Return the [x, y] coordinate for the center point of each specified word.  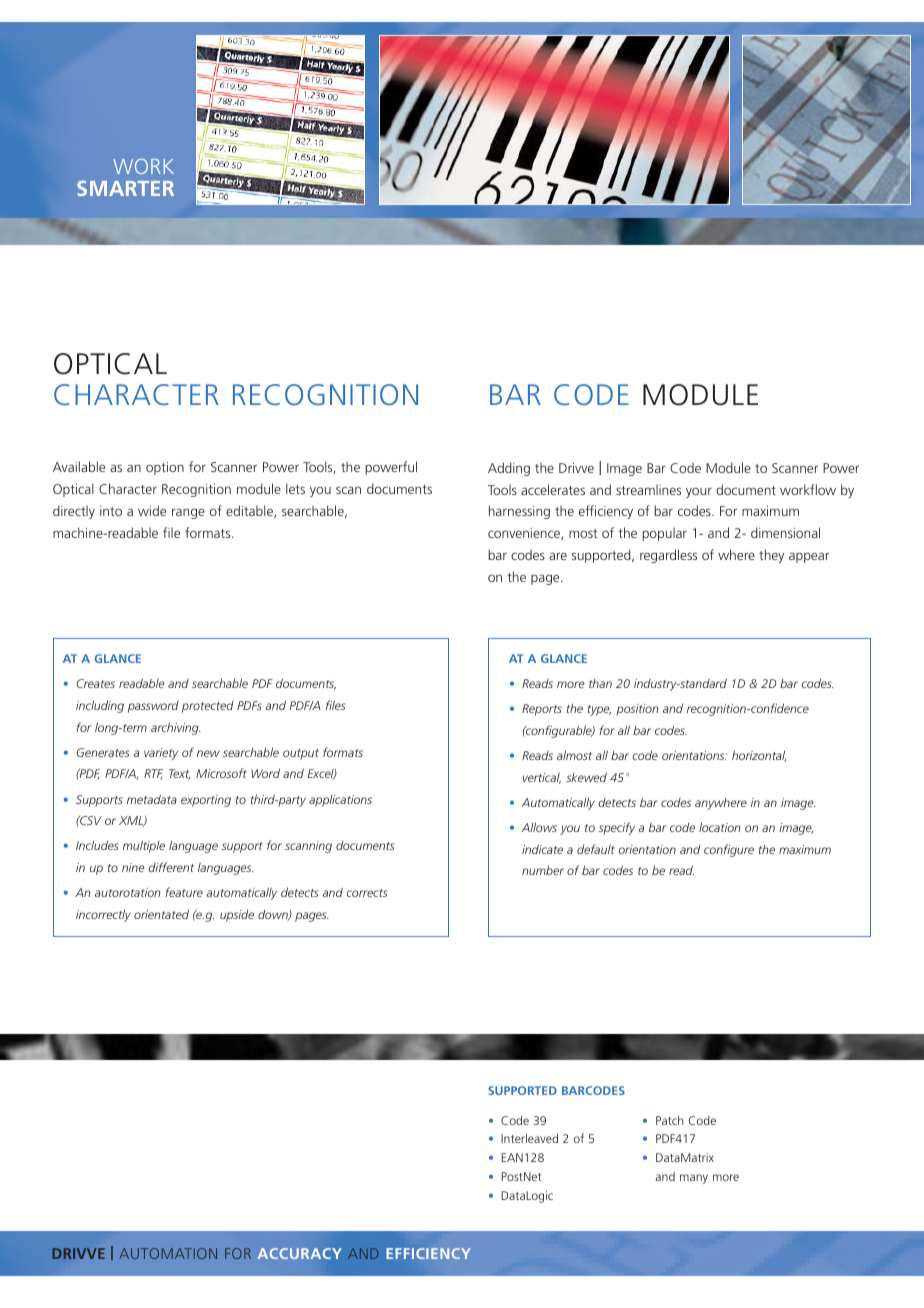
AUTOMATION [168, 1253]
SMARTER [125, 188]
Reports [542, 710]
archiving [175, 728]
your [699, 492]
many [694, 1179]
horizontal [759, 756]
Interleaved [529, 1138]
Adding [509, 469]
